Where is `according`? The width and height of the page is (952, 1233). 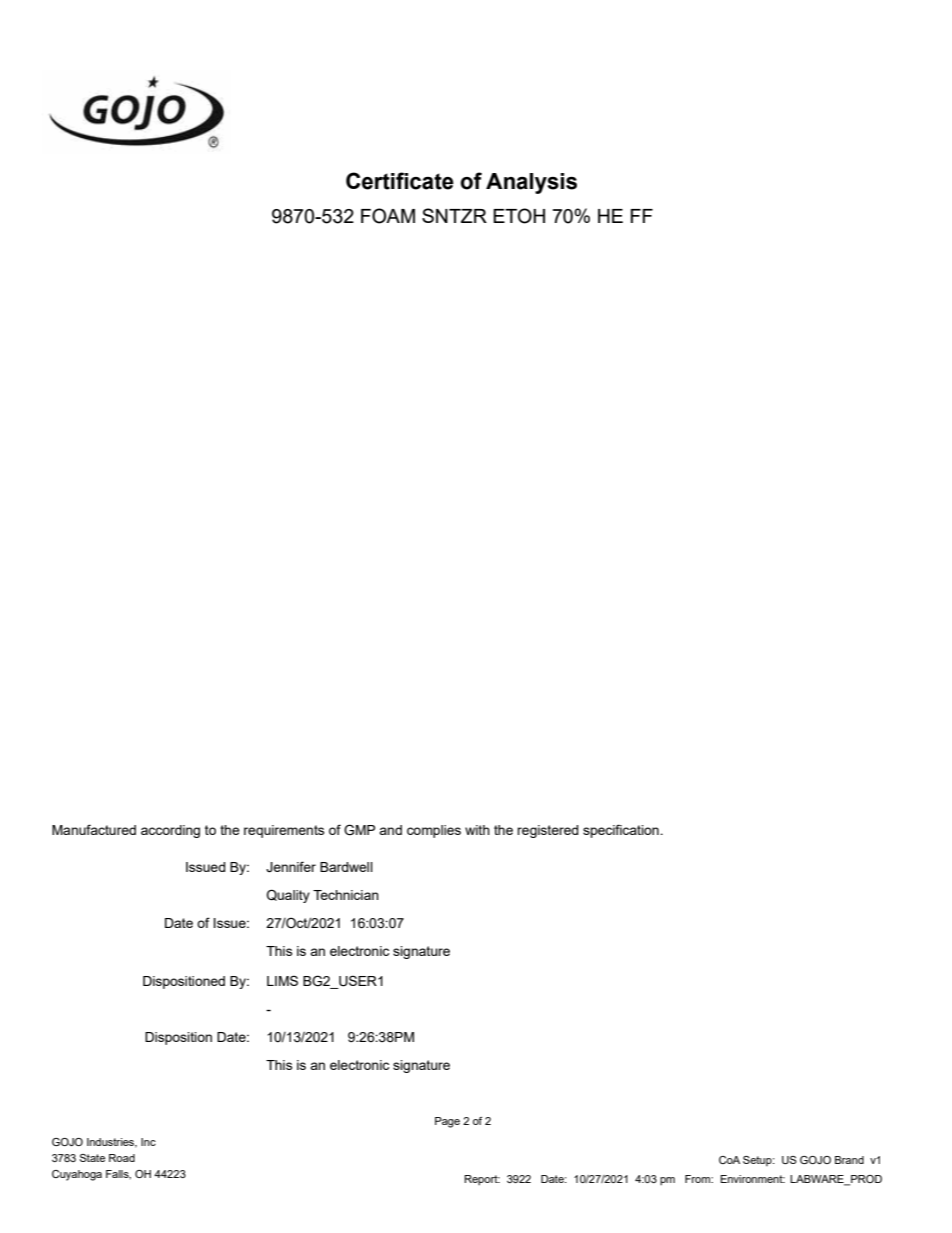 according is located at coordinates (170, 831).
